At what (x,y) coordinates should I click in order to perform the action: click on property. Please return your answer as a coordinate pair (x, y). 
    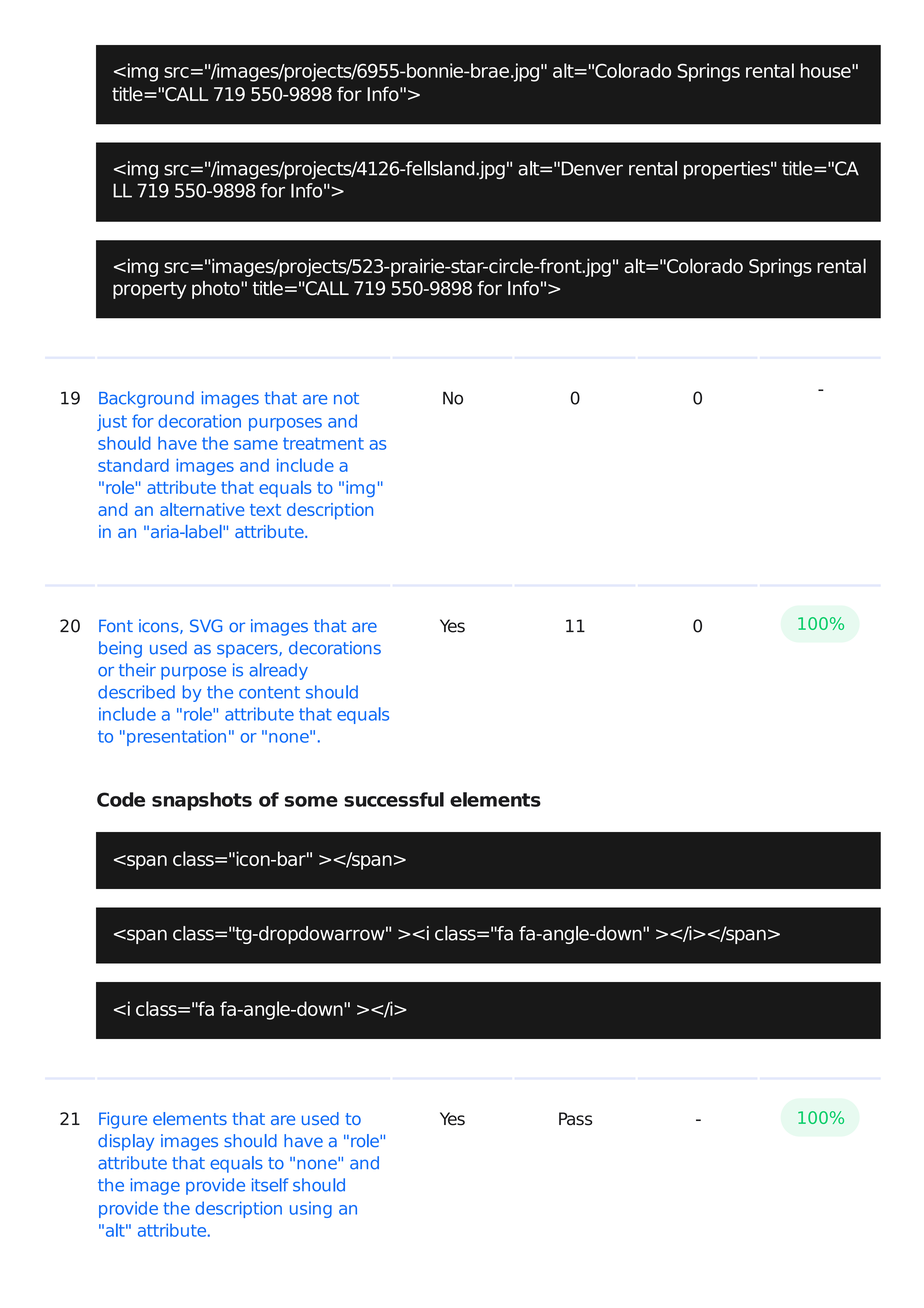
    Looking at the image, I should click on (149, 290).
